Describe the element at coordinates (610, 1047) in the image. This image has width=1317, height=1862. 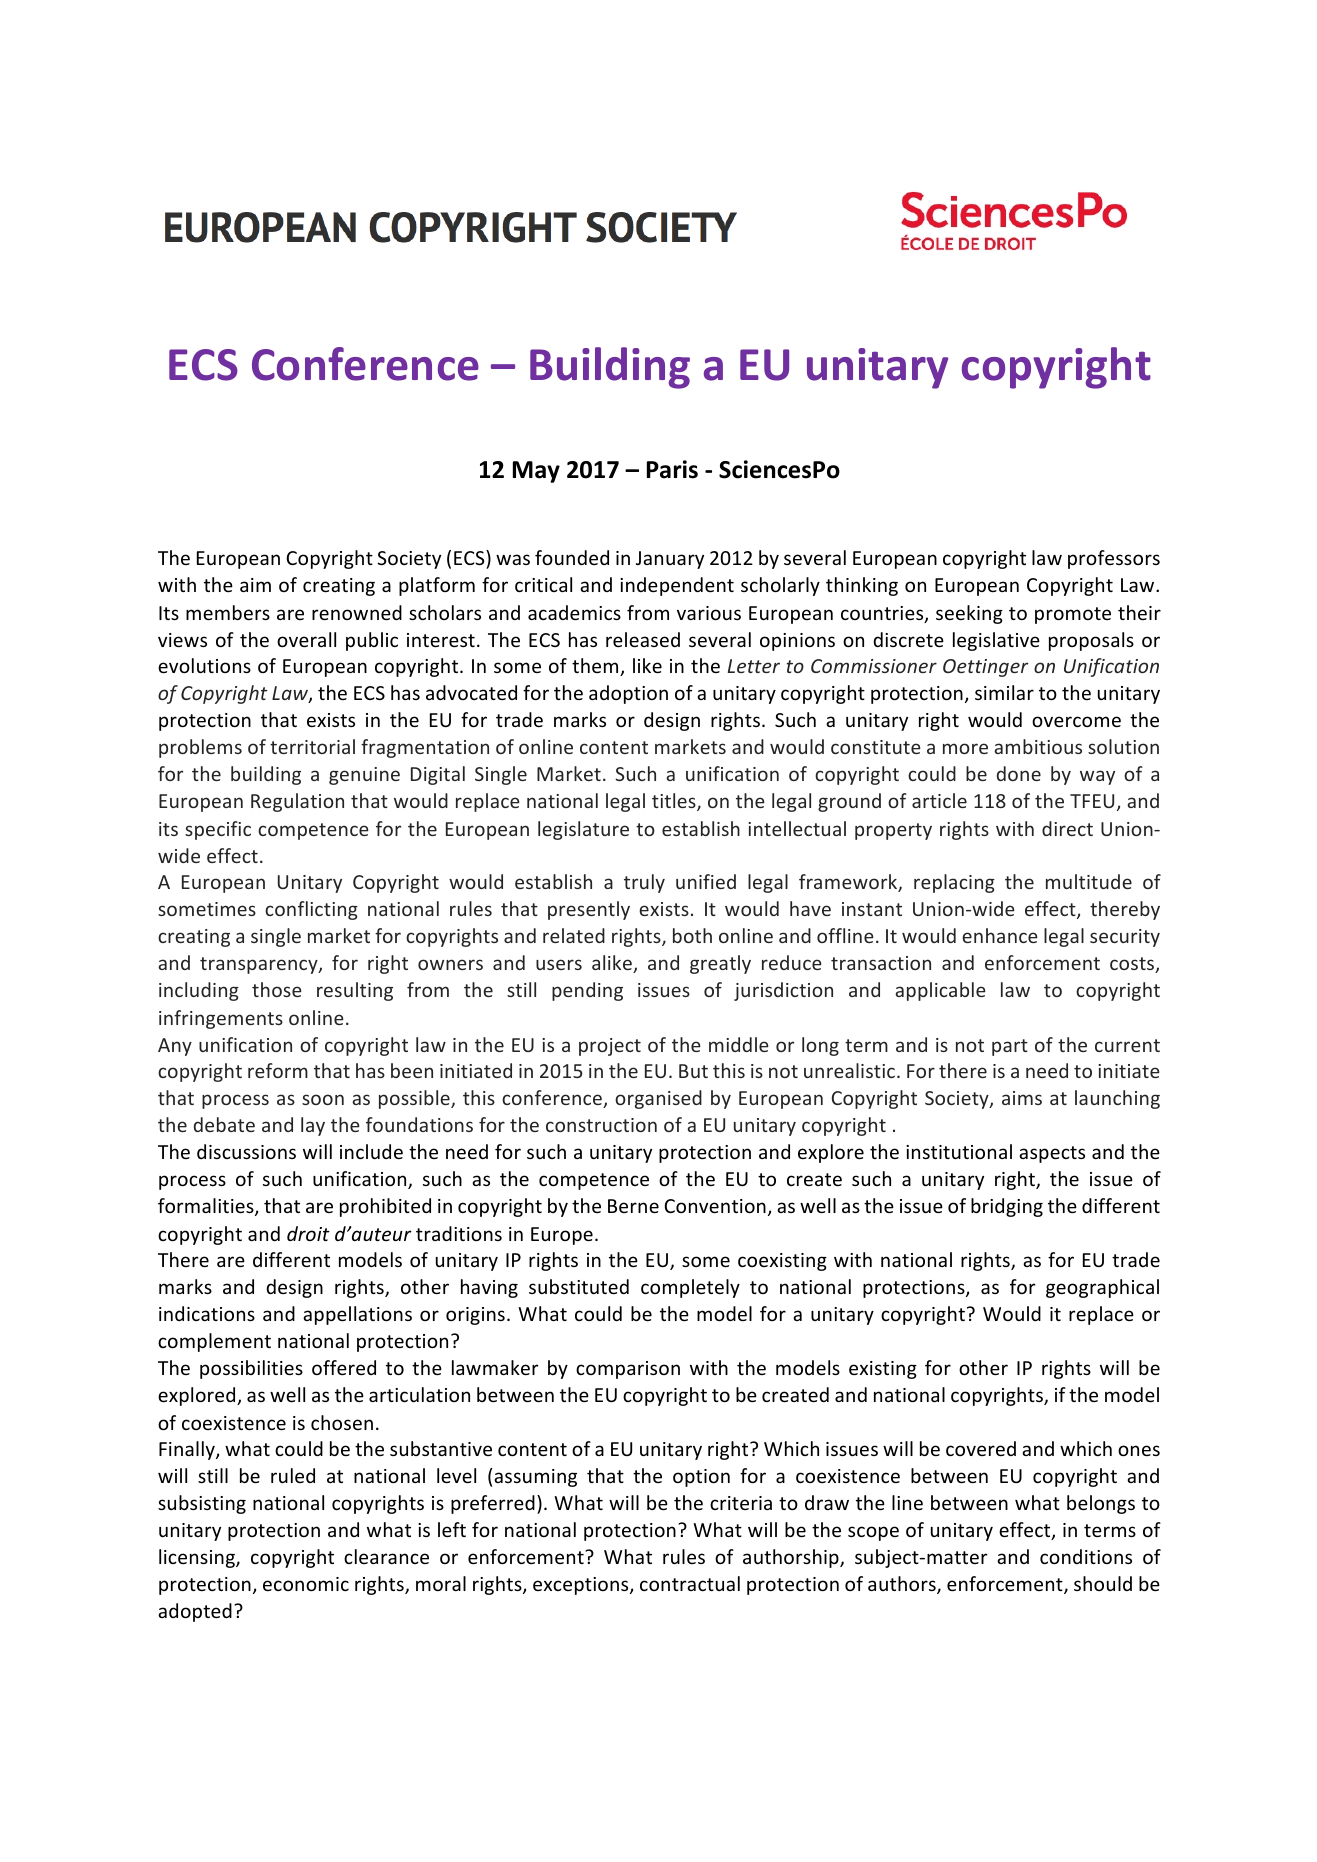
I see `project` at that location.
